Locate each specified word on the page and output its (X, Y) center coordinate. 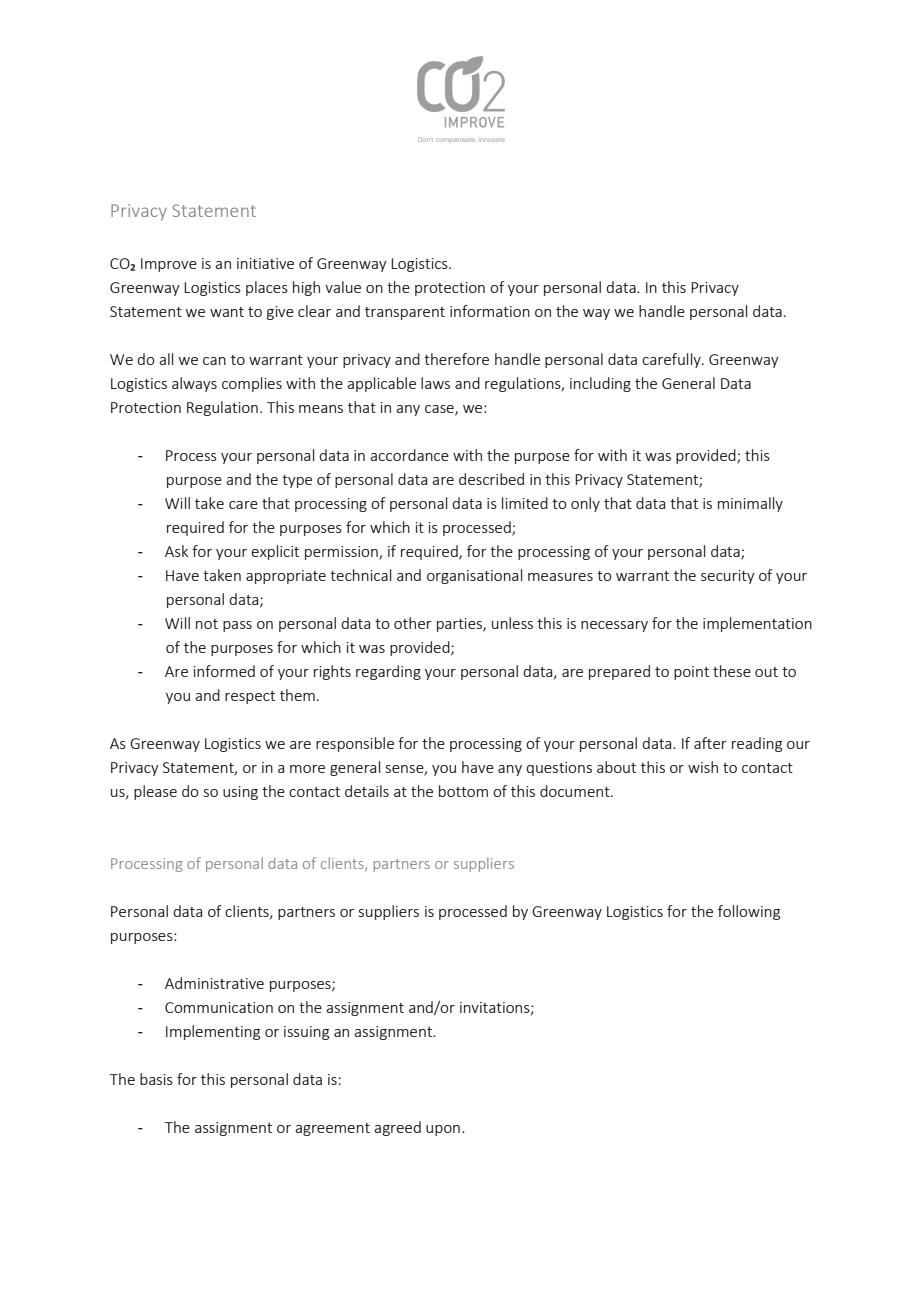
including (600, 384)
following (749, 912)
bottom (463, 791)
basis (156, 1079)
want (227, 312)
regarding (388, 672)
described (491, 479)
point (691, 673)
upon (443, 1130)
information (490, 311)
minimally (750, 504)
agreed (397, 1128)
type (297, 481)
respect (250, 697)
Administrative (214, 983)
